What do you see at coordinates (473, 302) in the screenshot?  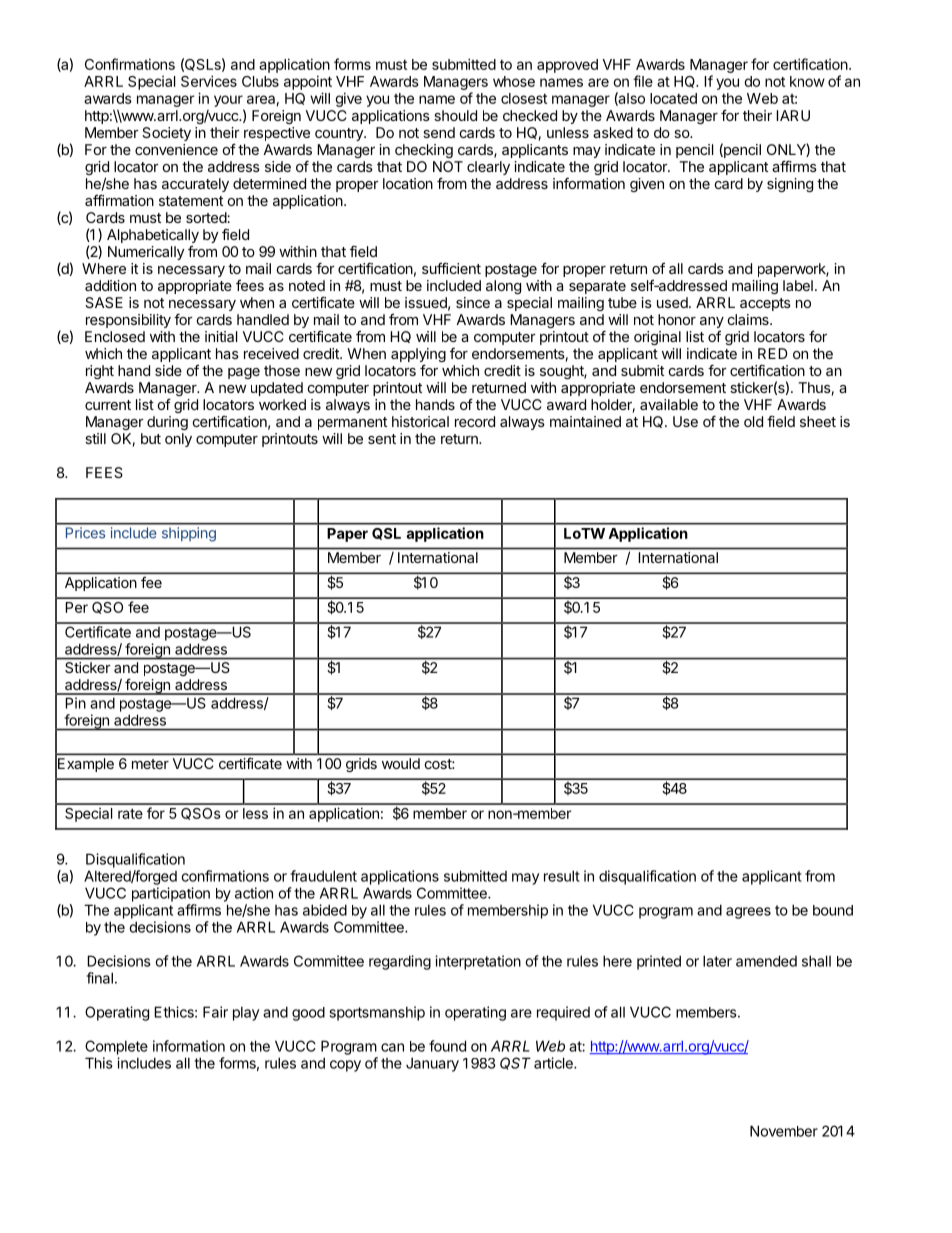 I see `since` at bounding box center [473, 302].
